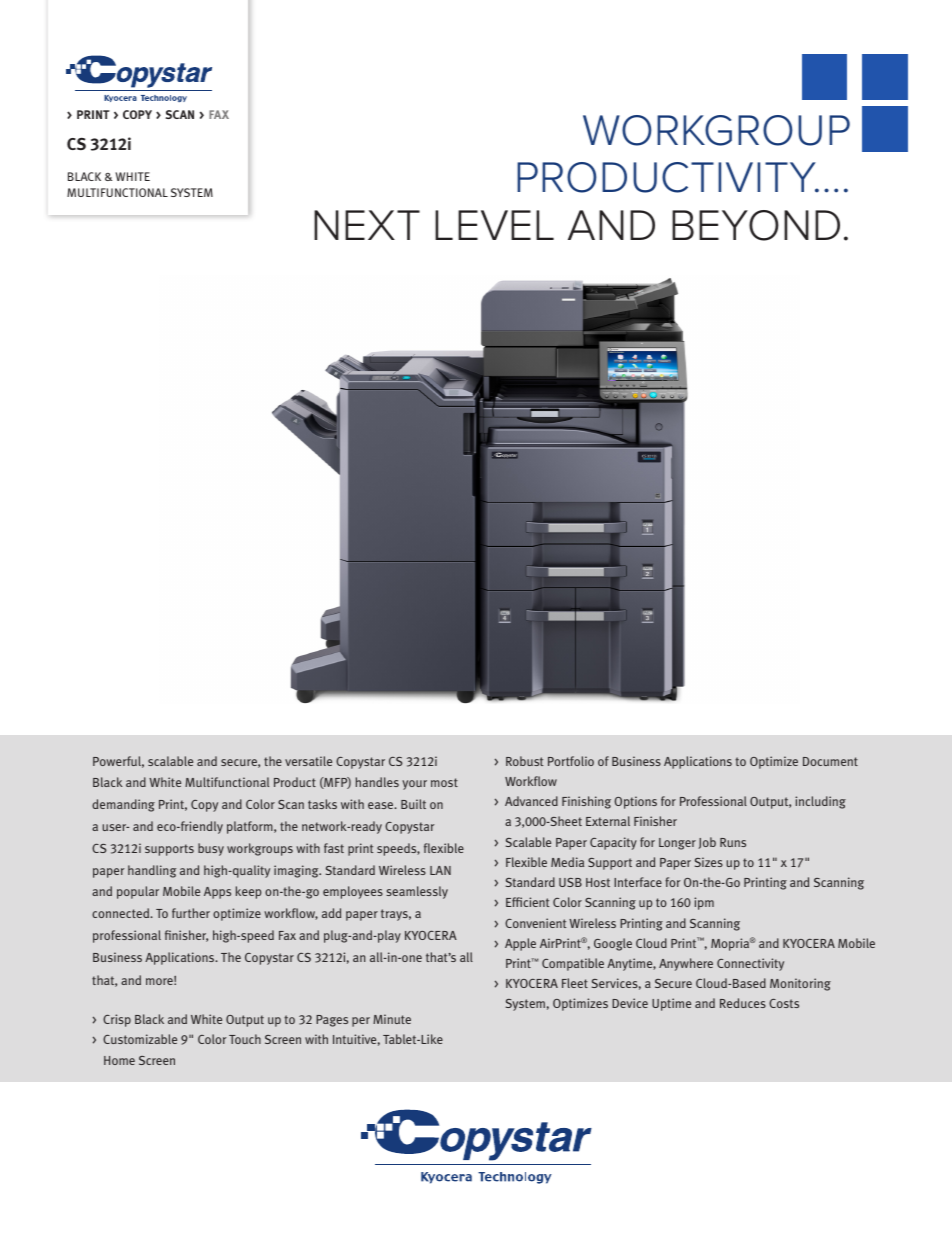 The height and width of the screenshot is (1233, 952). What do you see at coordinates (743, 1003) in the screenshot?
I see `Reduces` at bounding box center [743, 1003].
